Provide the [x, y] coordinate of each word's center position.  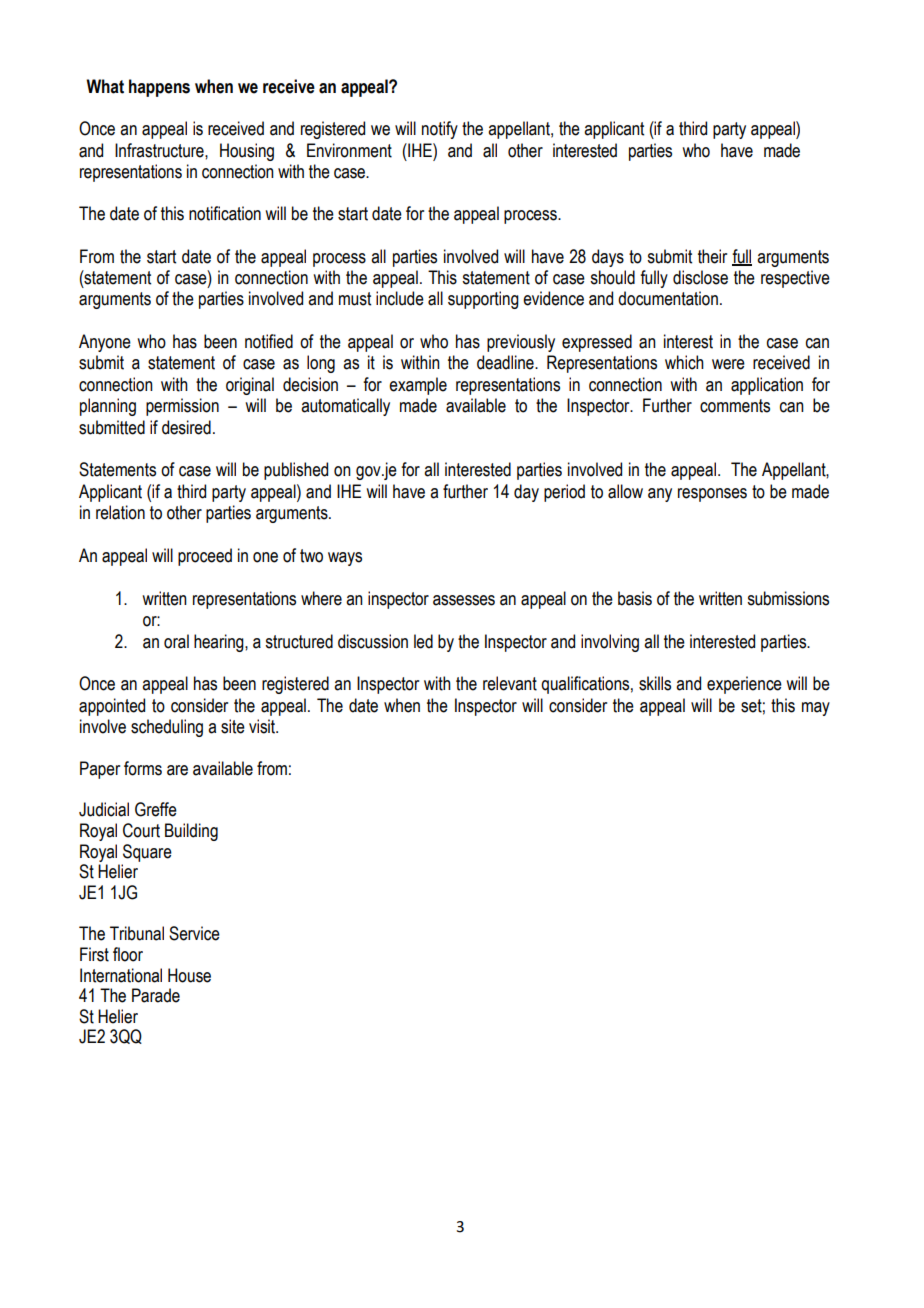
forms [143, 768]
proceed [205, 557]
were [728, 364]
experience [744, 685]
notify [440, 130]
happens [159, 88]
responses [712, 495]
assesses [464, 600]
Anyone [105, 343]
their [712, 256]
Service [194, 933]
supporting [483, 300]
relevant [510, 683]
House [189, 975]
